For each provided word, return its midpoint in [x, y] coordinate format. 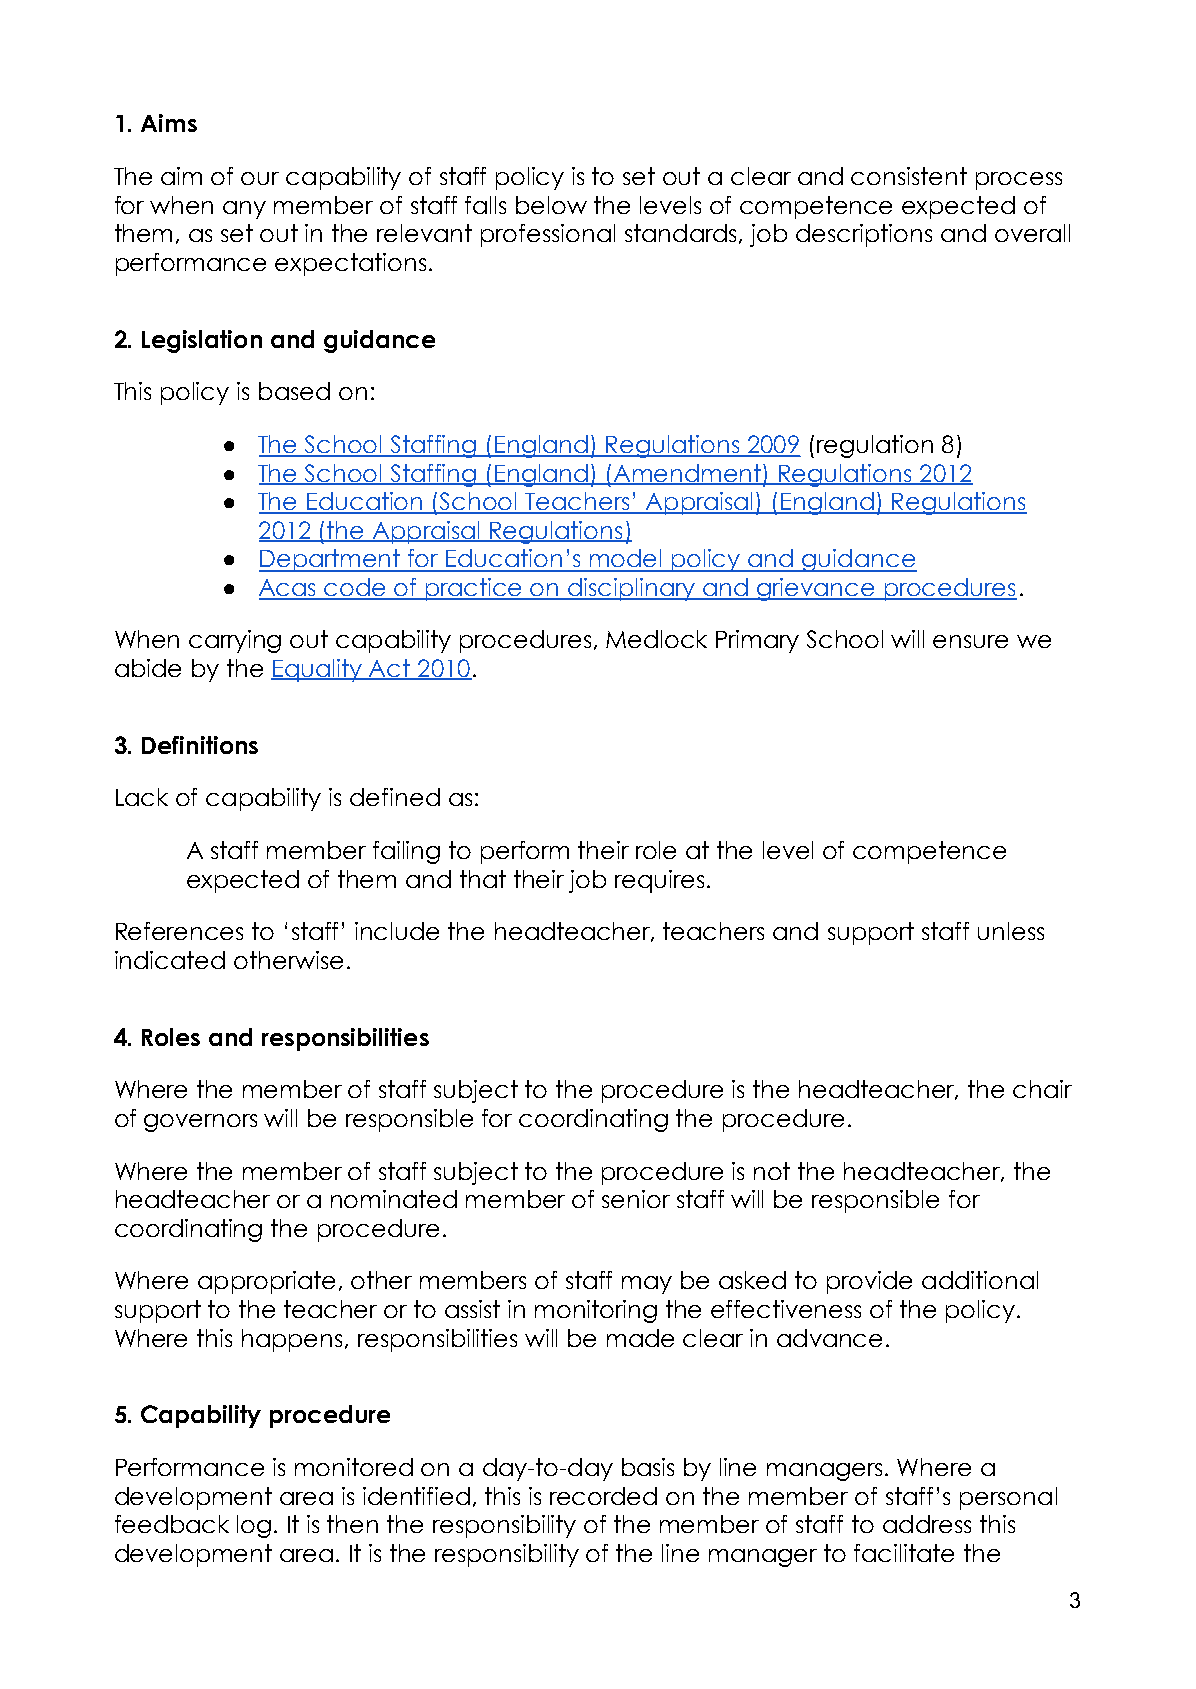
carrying [235, 641]
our [260, 178]
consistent [909, 176]
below [551, 205]
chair [1042, 1089]
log [254, 1526]
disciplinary [632, 589]
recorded [603, 1496]
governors [200, 1123]
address [927, 1524]
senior [636, 1199]
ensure [970, 641]
